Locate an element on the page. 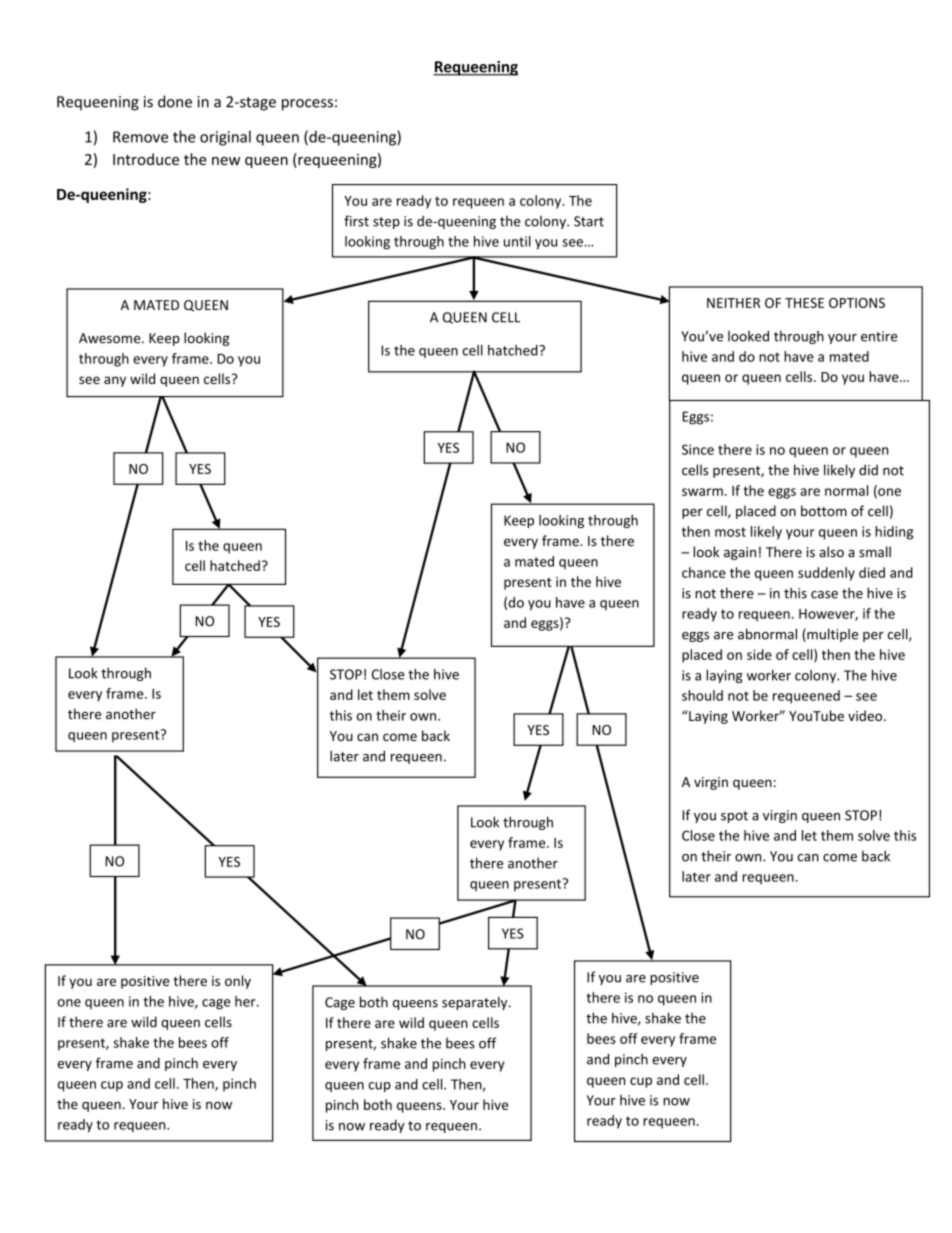 This page has height=1233, width=952. any is located at coordinates (115, 381).
